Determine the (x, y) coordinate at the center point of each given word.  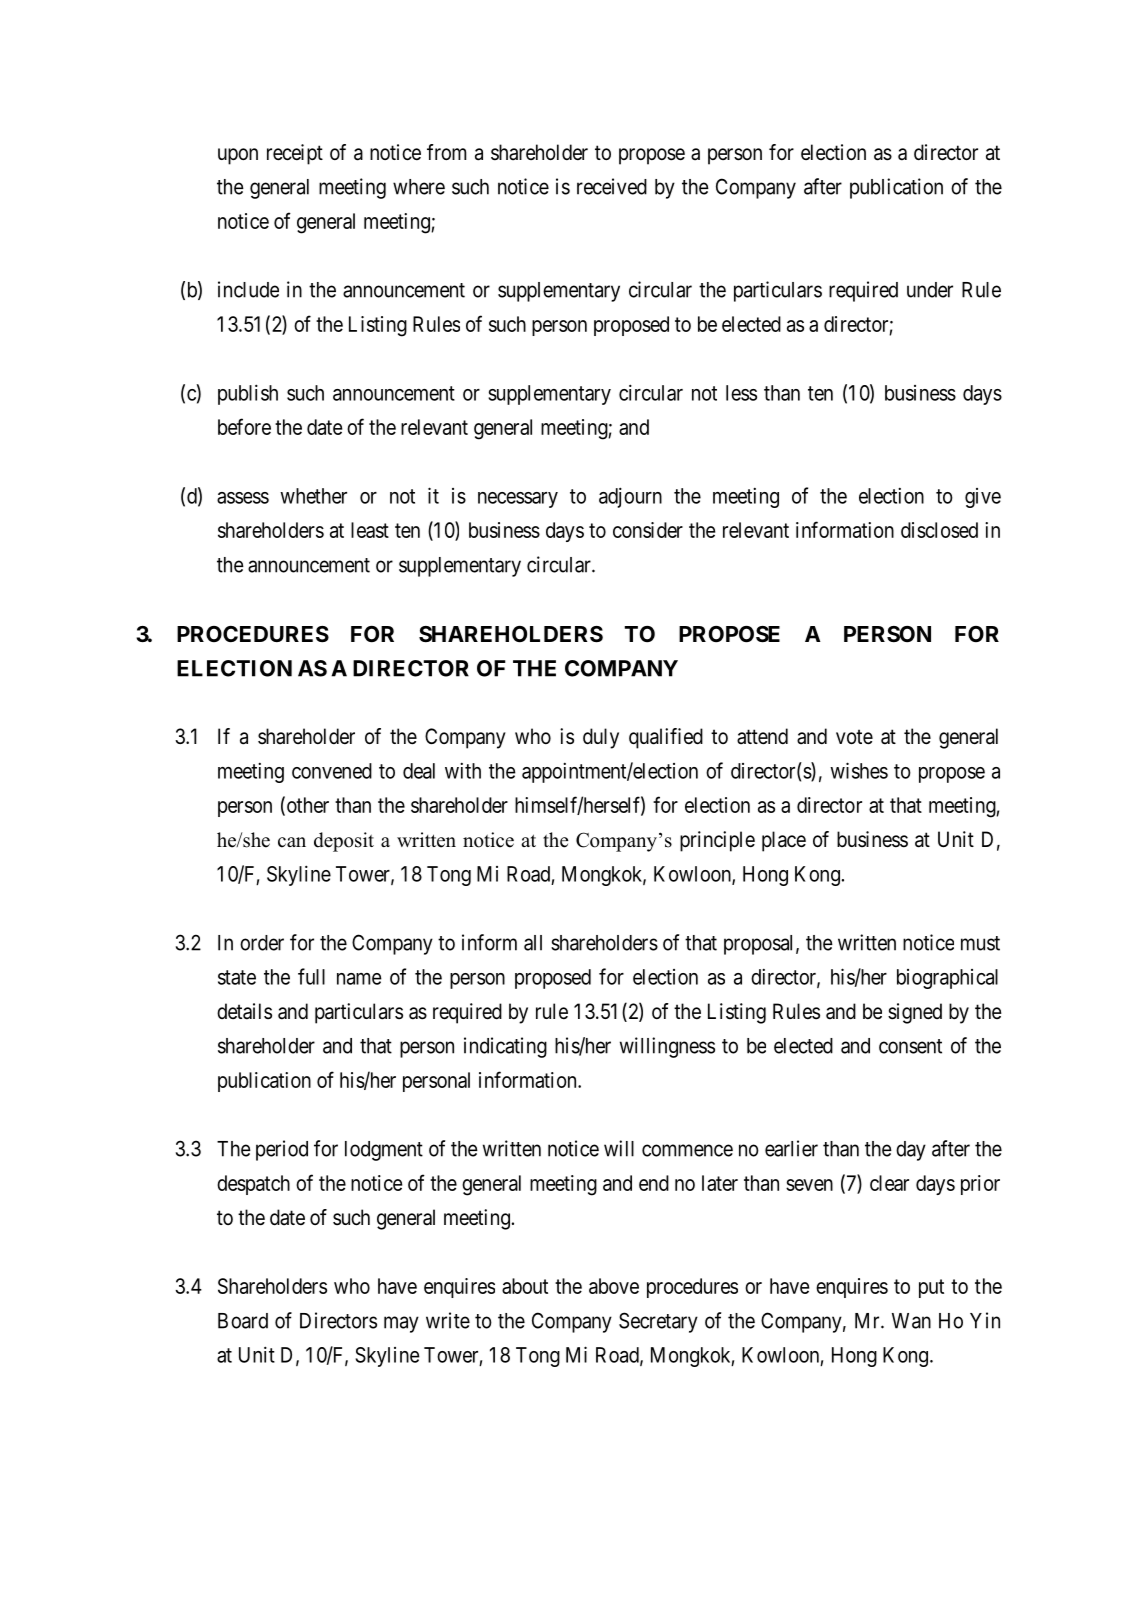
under (930, 290)
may (401, 1324)
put (931, 1288)
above (614, 1286)
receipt (295, 154)
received (612, 186)
